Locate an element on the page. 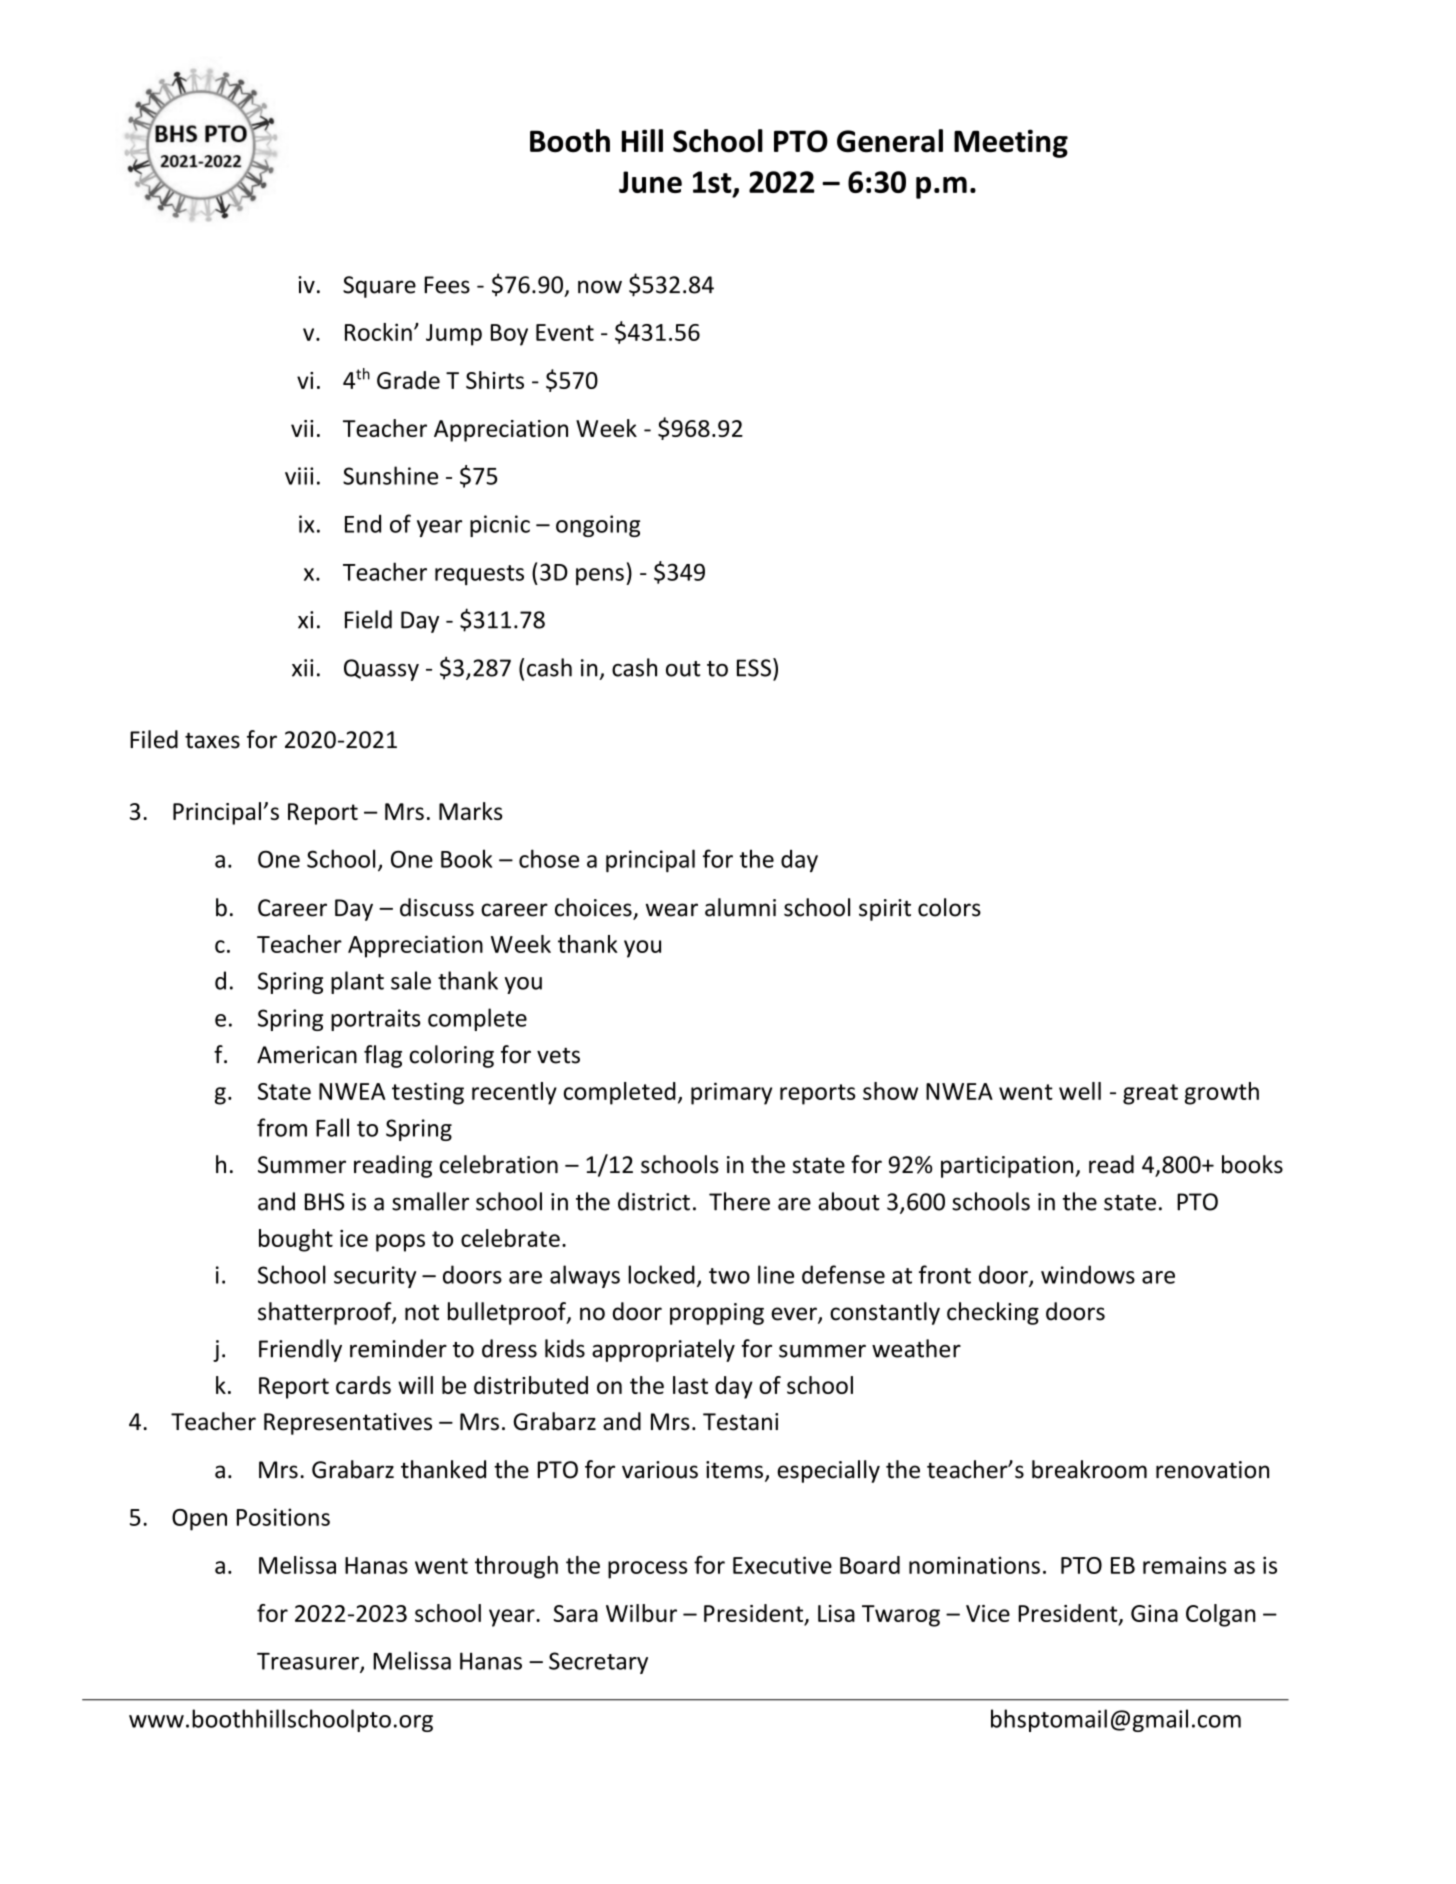 The height and width of the page is (1884, 1456). Meeting is located at coordinates (1011, 143).
